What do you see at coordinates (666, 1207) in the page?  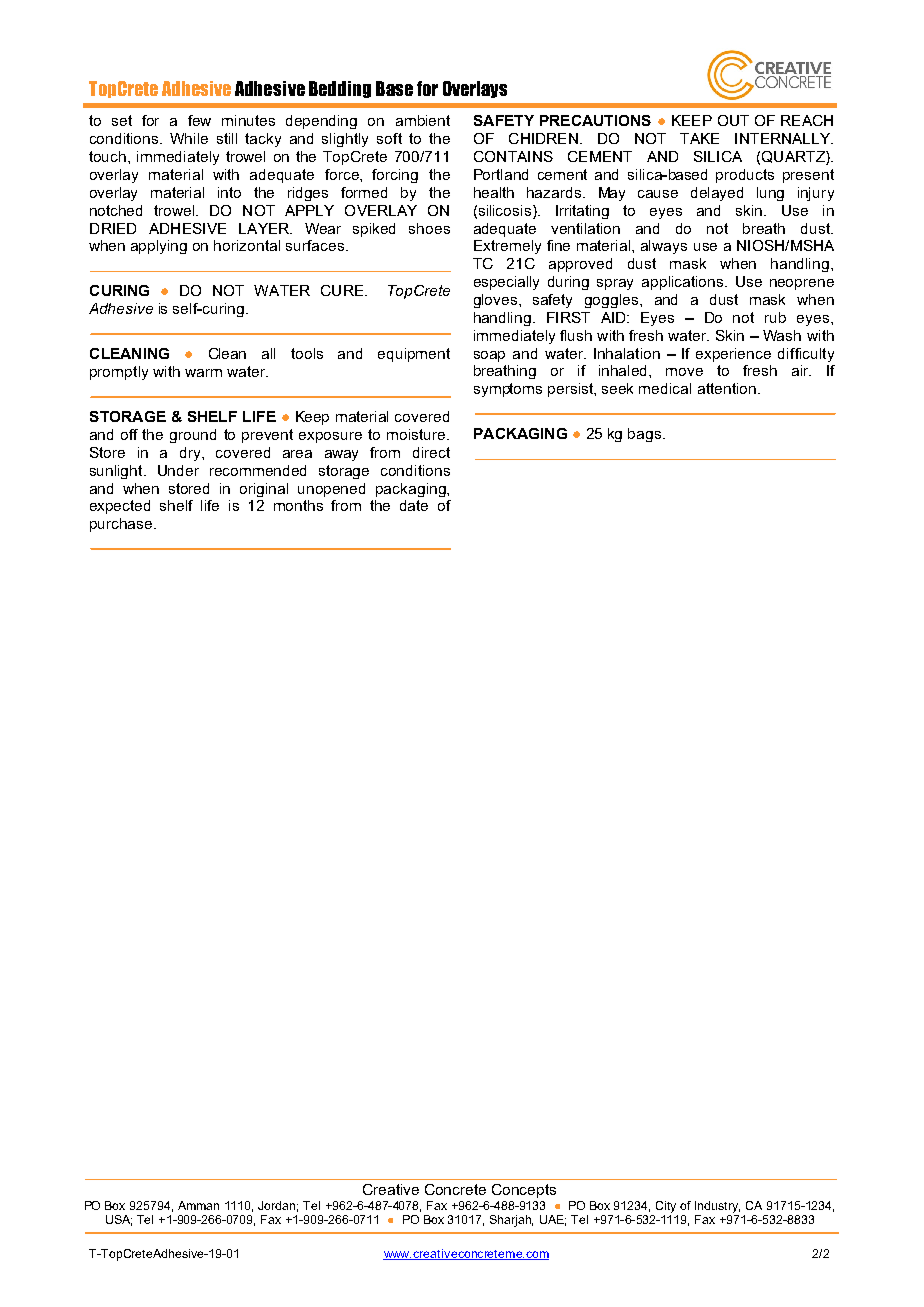 I see `City` at bounding box center [666, 1207].
